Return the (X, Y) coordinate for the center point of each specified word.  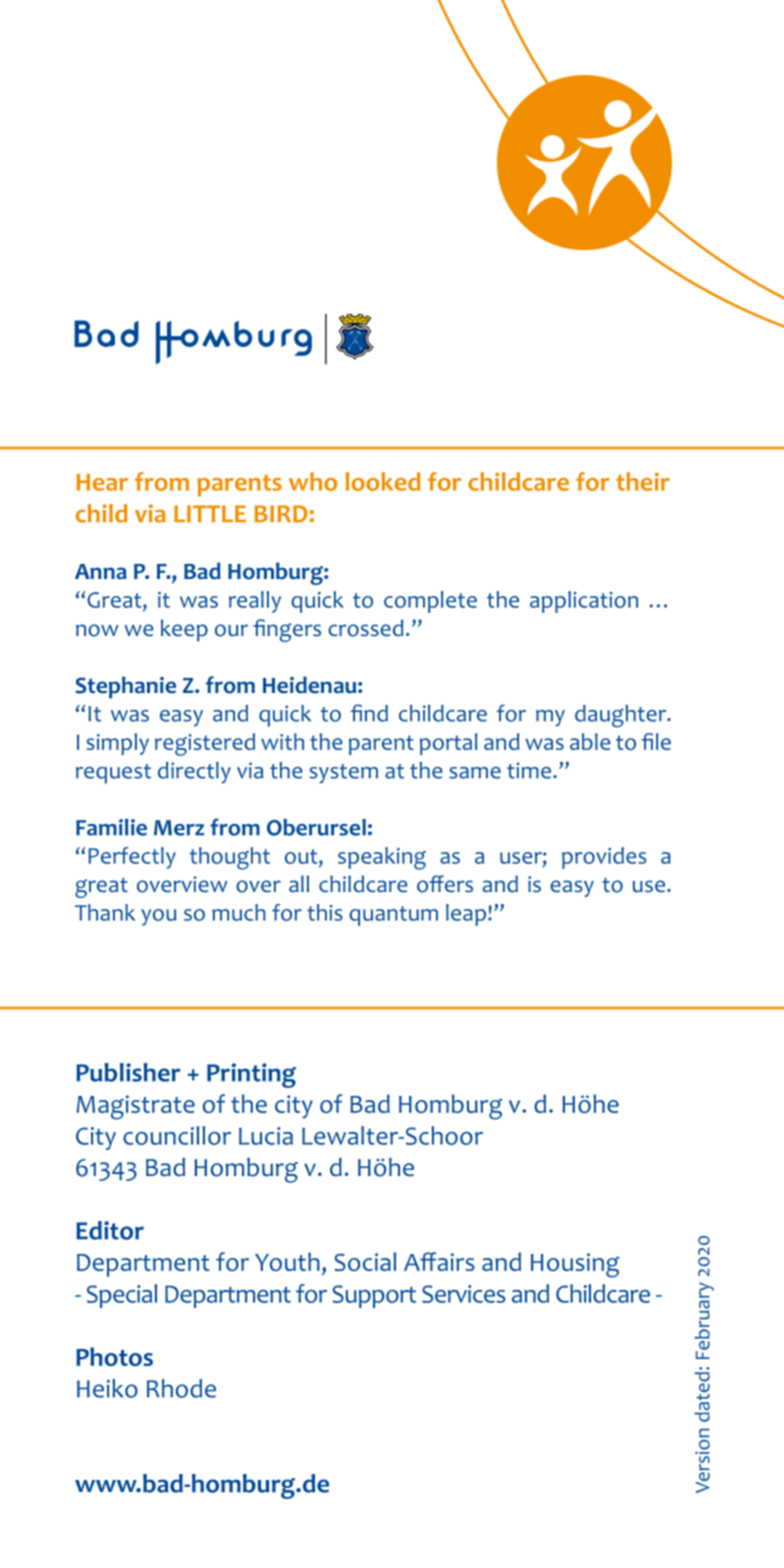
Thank (105, 912)
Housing (575, 1265)
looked (383, 481)
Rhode (181, 1388)
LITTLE (210, 513)
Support (374, 1296)
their (643, 481)
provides (604, 858)
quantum (393, 916)
